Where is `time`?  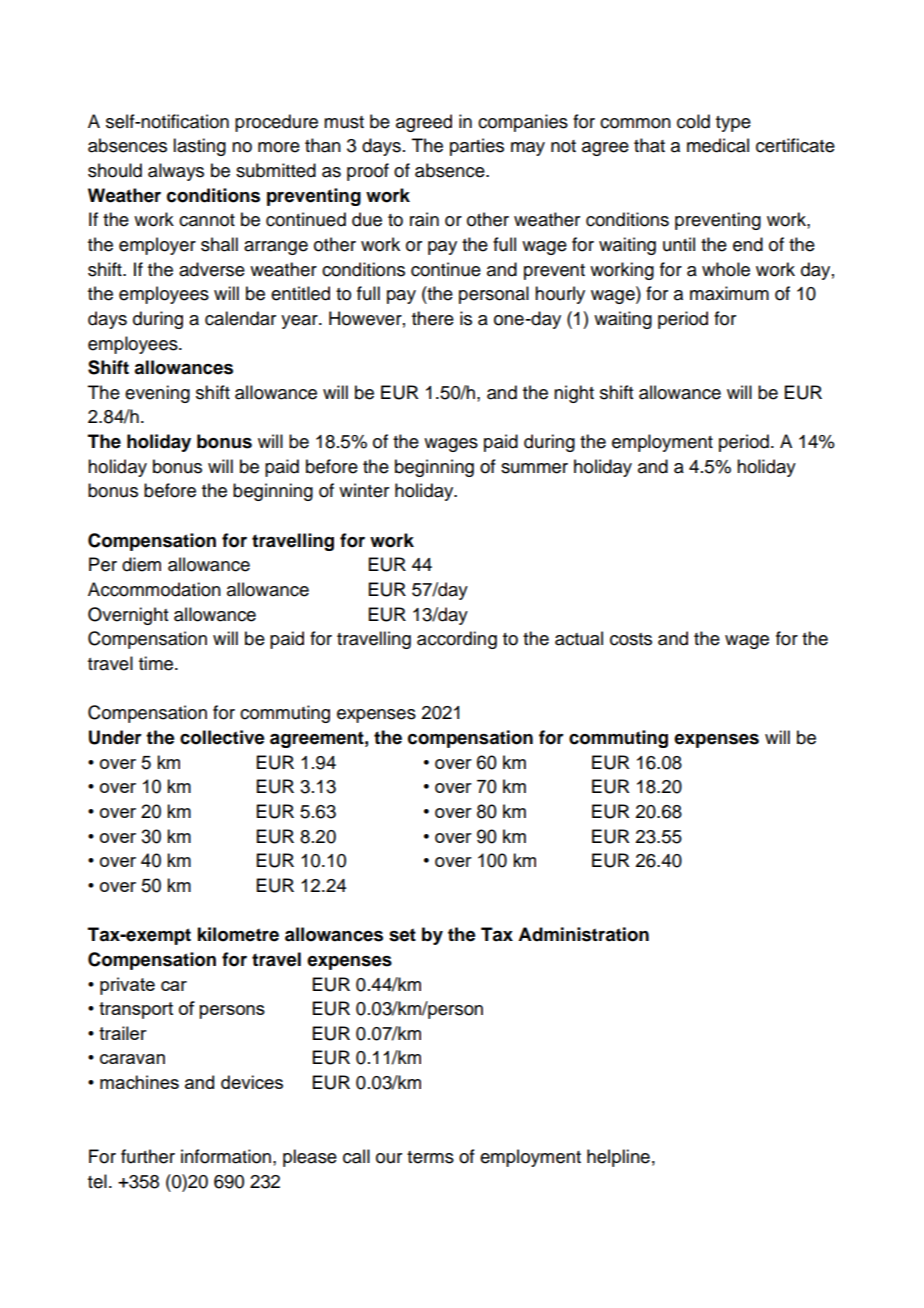 time is located at coordinates (157, 663).
